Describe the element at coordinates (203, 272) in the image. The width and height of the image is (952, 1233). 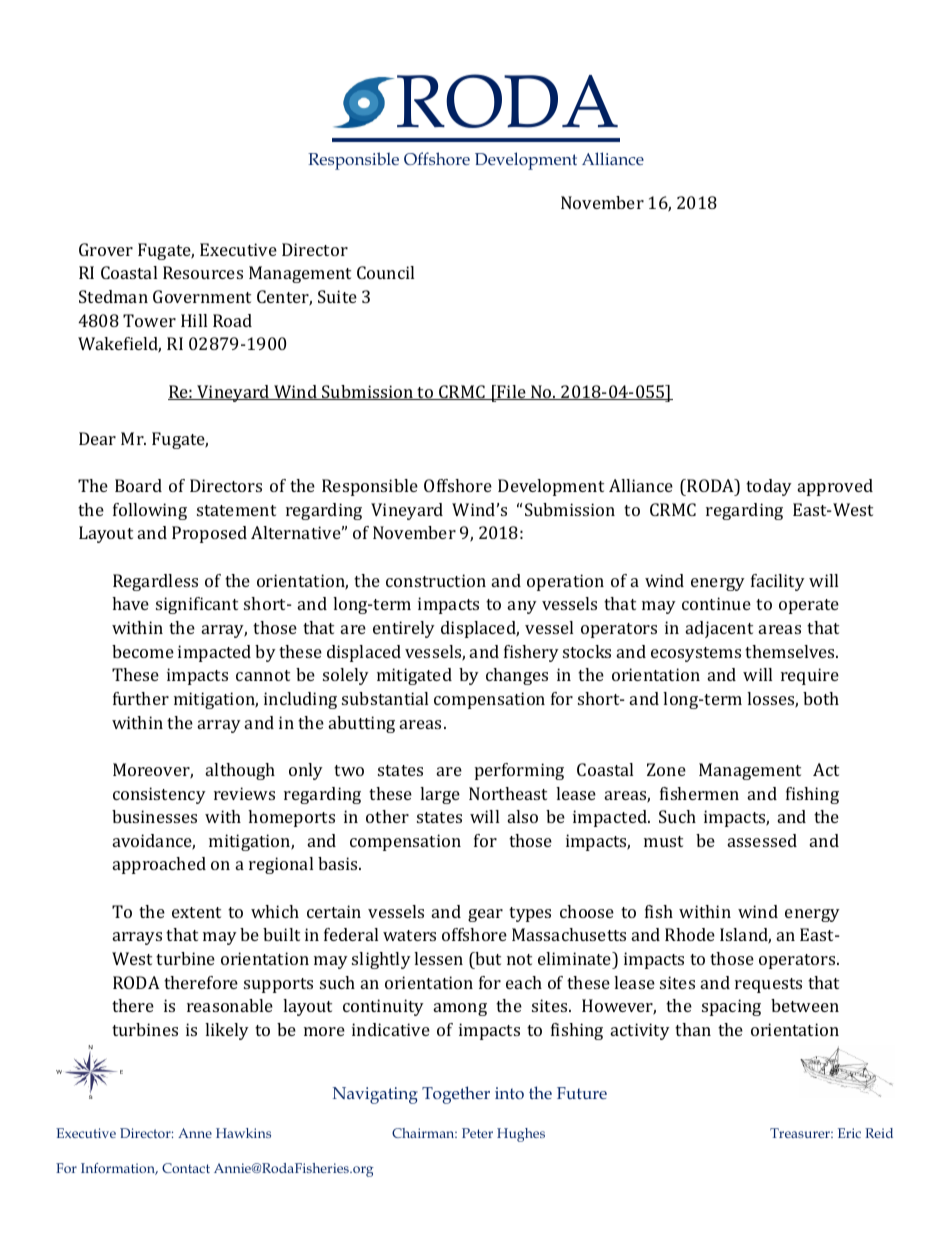
I see `Resources` at that location.
